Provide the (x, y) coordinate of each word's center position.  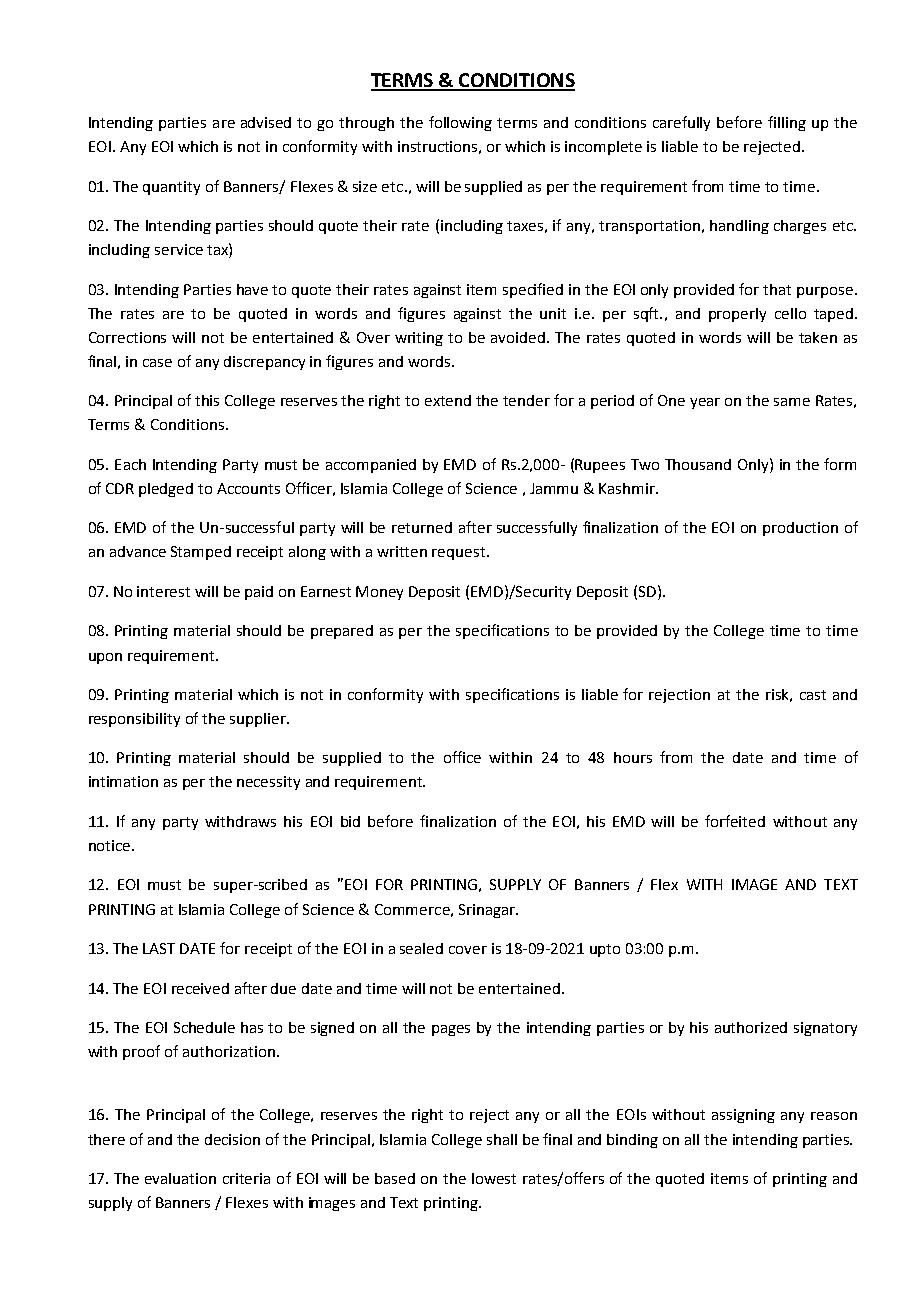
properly (737, 315)
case (157, 363)
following (460, 123)
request (460, 553)
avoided (519, 337)
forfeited (735, 821)
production (800, 529)
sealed (421, 948)
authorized (751, 1027)
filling (787, 123)
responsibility (134, 720)
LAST (159, 948)
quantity (171, 188)
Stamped (201, 553)
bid (350, 821)
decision (232, 1139)
